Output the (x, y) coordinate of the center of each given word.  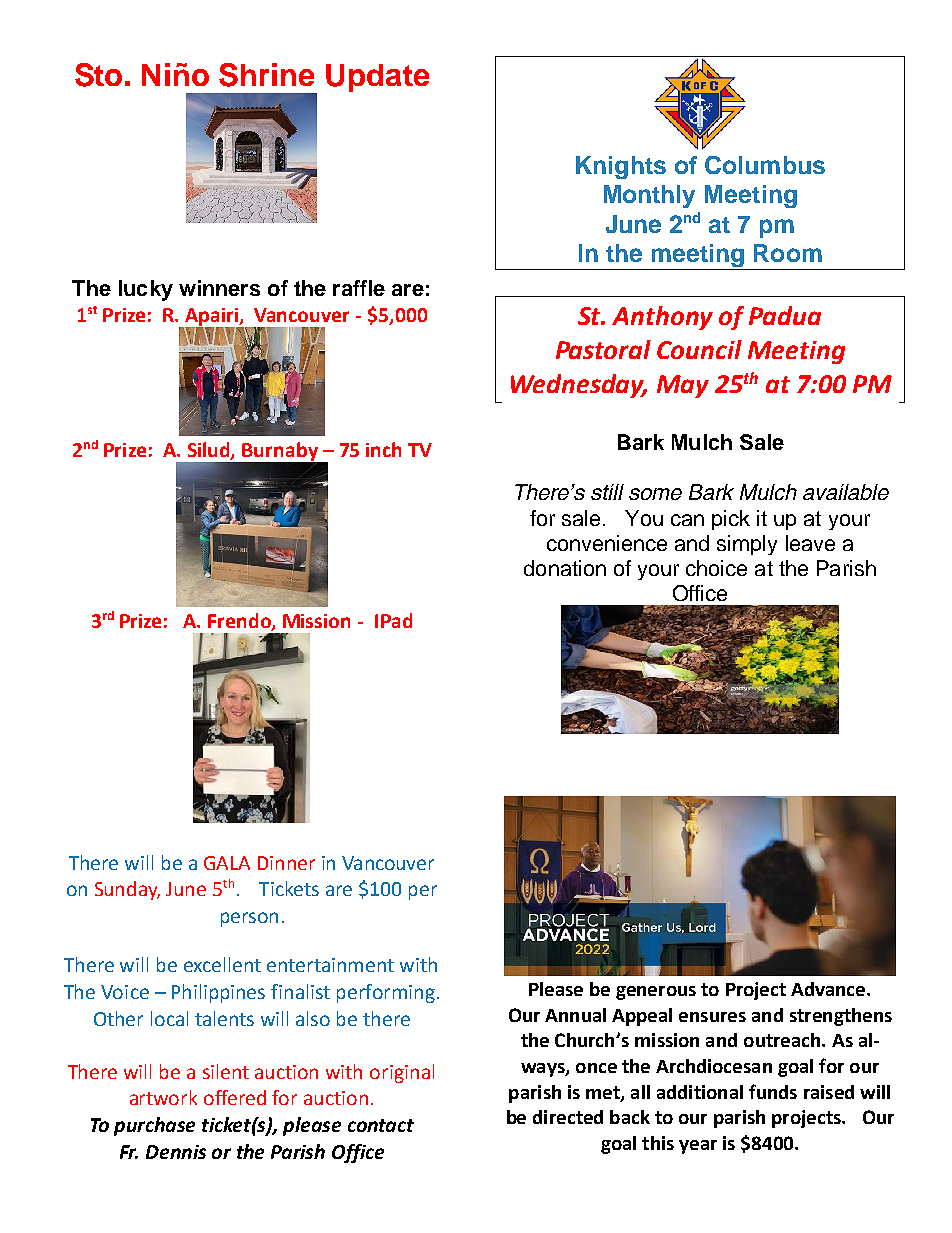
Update (377, 78)
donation (565, 568)
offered (235, 1097)
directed (568, 1117)
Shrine (266, 75)
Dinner (286, 863)
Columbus (765, 165)
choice (716, 568)
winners (219, 288)
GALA (227, 863)
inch (383, 449)
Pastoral (603, 349)
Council (699, 349)
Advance (829, 989)
